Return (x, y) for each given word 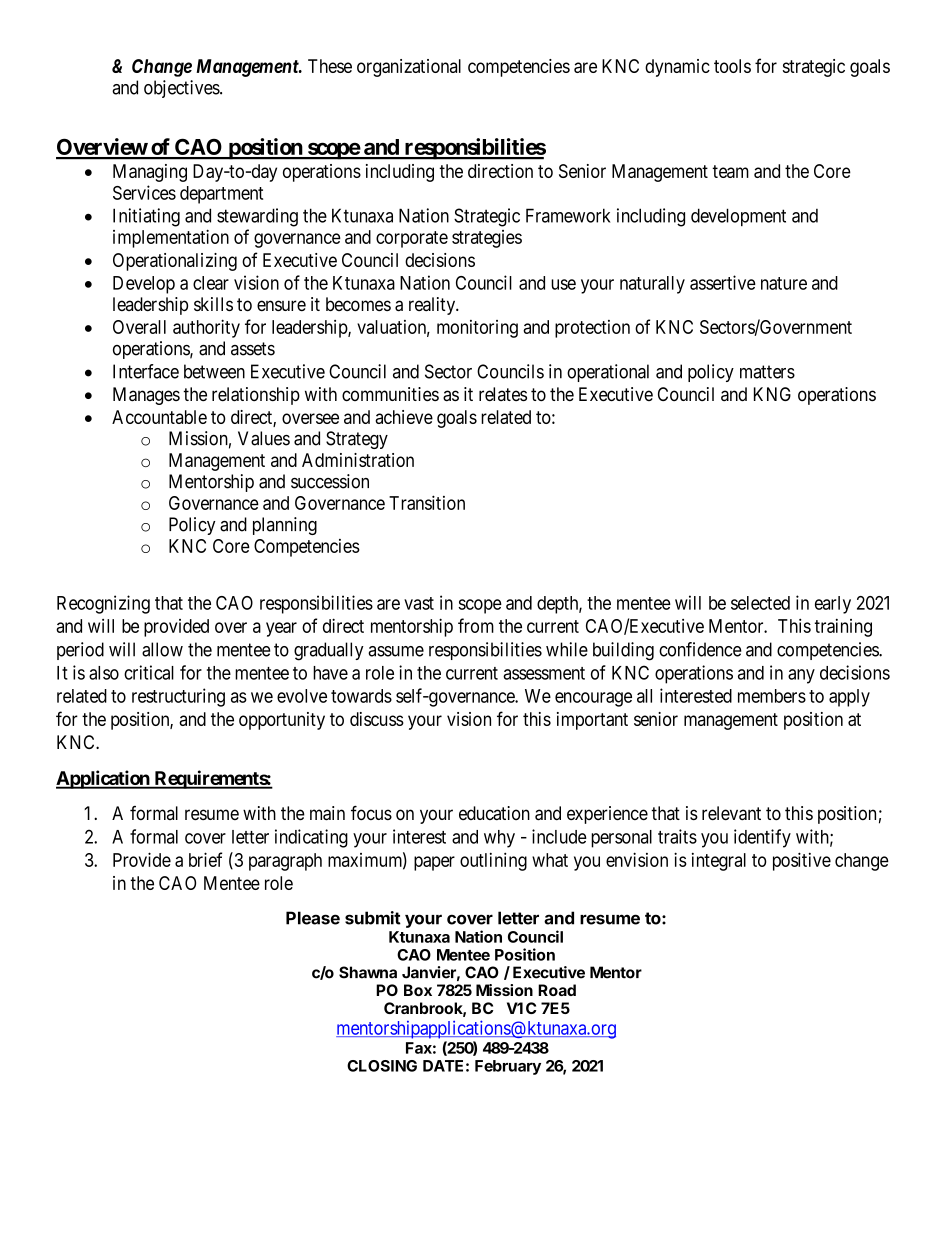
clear (211, 283)
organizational (409, 68)
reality (433, 306)
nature (784, 283)
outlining (493, 861)
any (801, 676)
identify (762, 838)
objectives (182, 89)
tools (732, 66)
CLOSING (382, 1066)
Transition (427, 502)
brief (205, 859)
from (476, 625)
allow (162, 649)
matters (767, 372)
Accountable (159, 417)
